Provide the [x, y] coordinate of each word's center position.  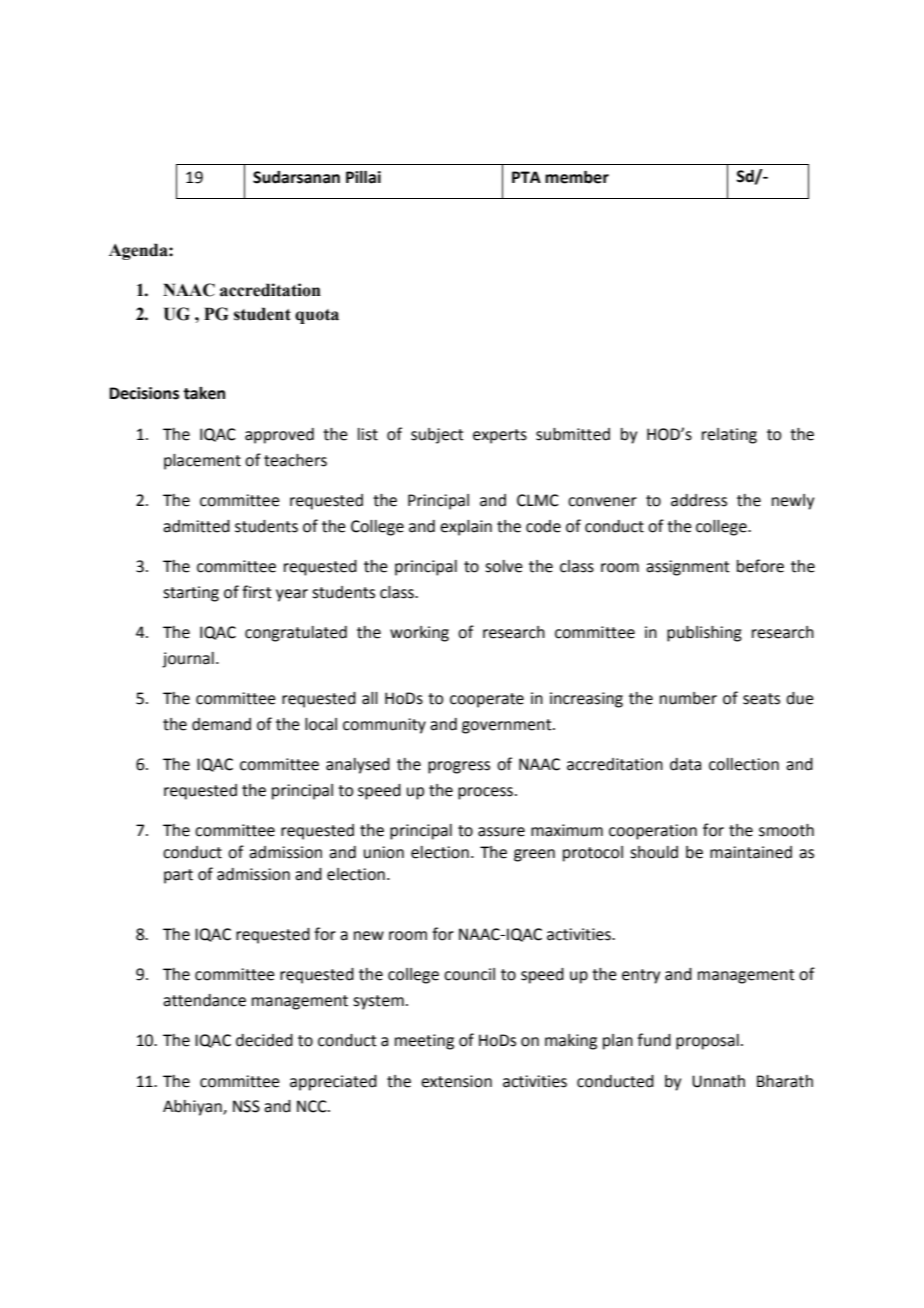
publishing [704, 634]
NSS [246, 1106]
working [419, 634]
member [577, 177]
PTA [526, 177]
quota [317, 316]
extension [456, 1081]
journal [188, 660]
